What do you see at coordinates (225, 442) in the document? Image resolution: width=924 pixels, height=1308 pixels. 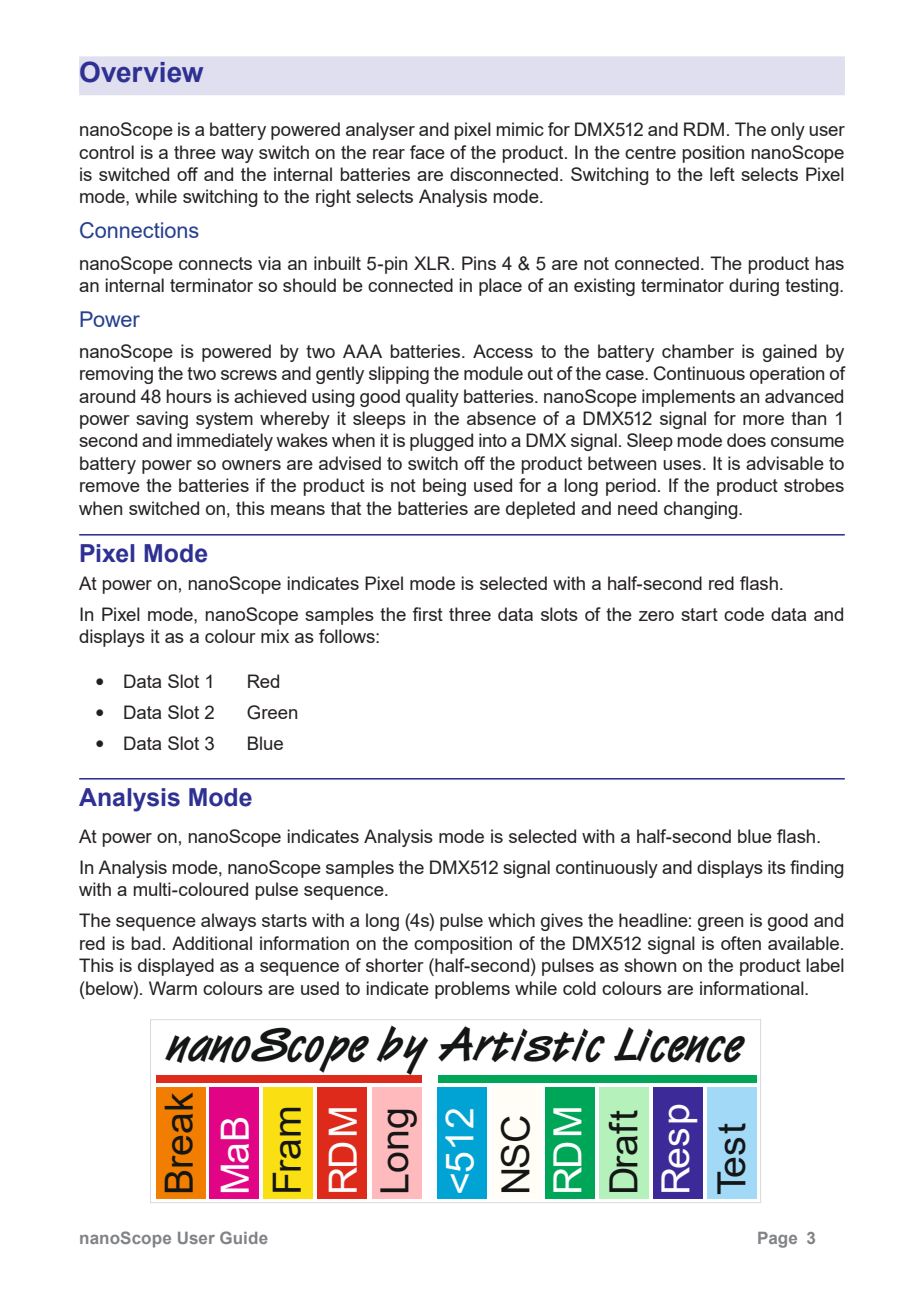 I see `immediately` at bounding box center [225, 442].
